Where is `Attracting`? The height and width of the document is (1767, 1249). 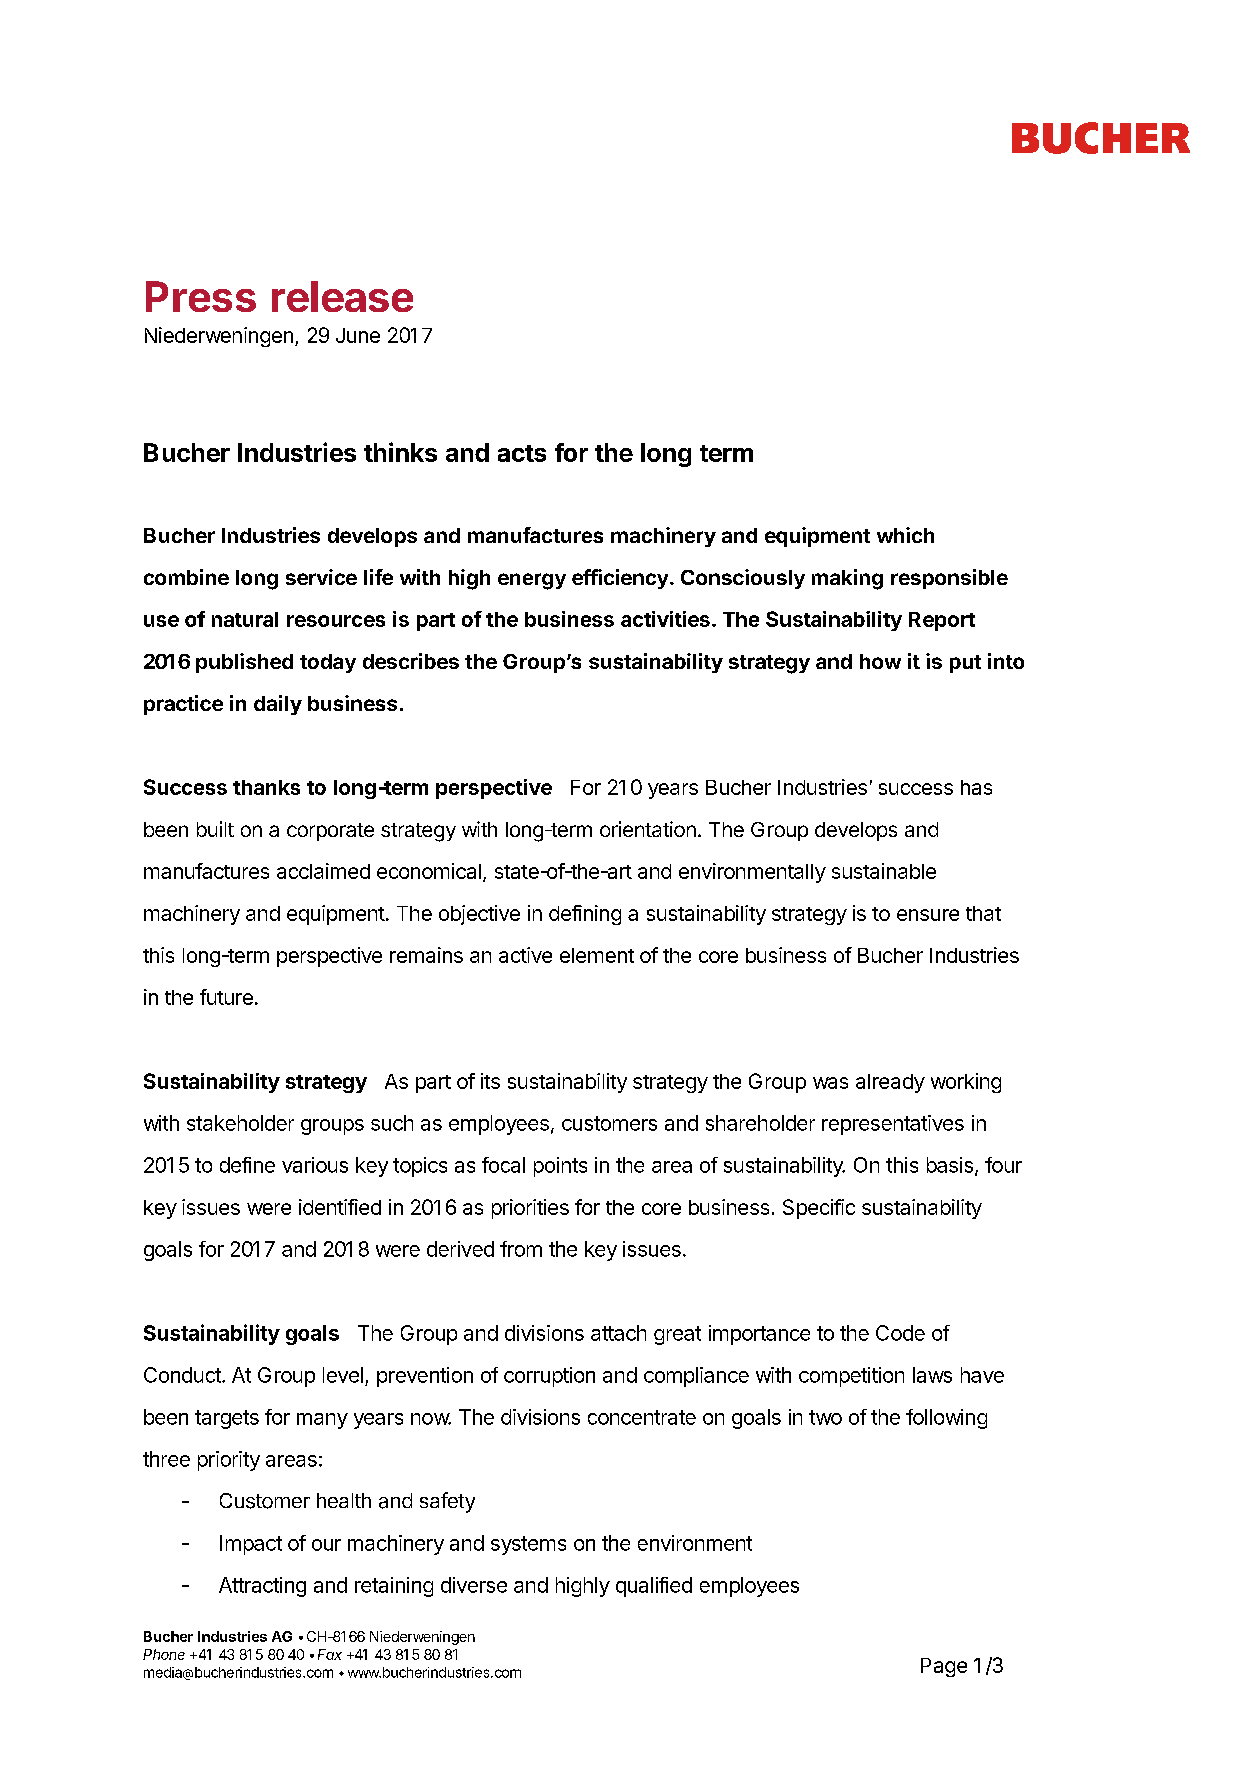 Attracting is located at coordinates (262, 1587).
